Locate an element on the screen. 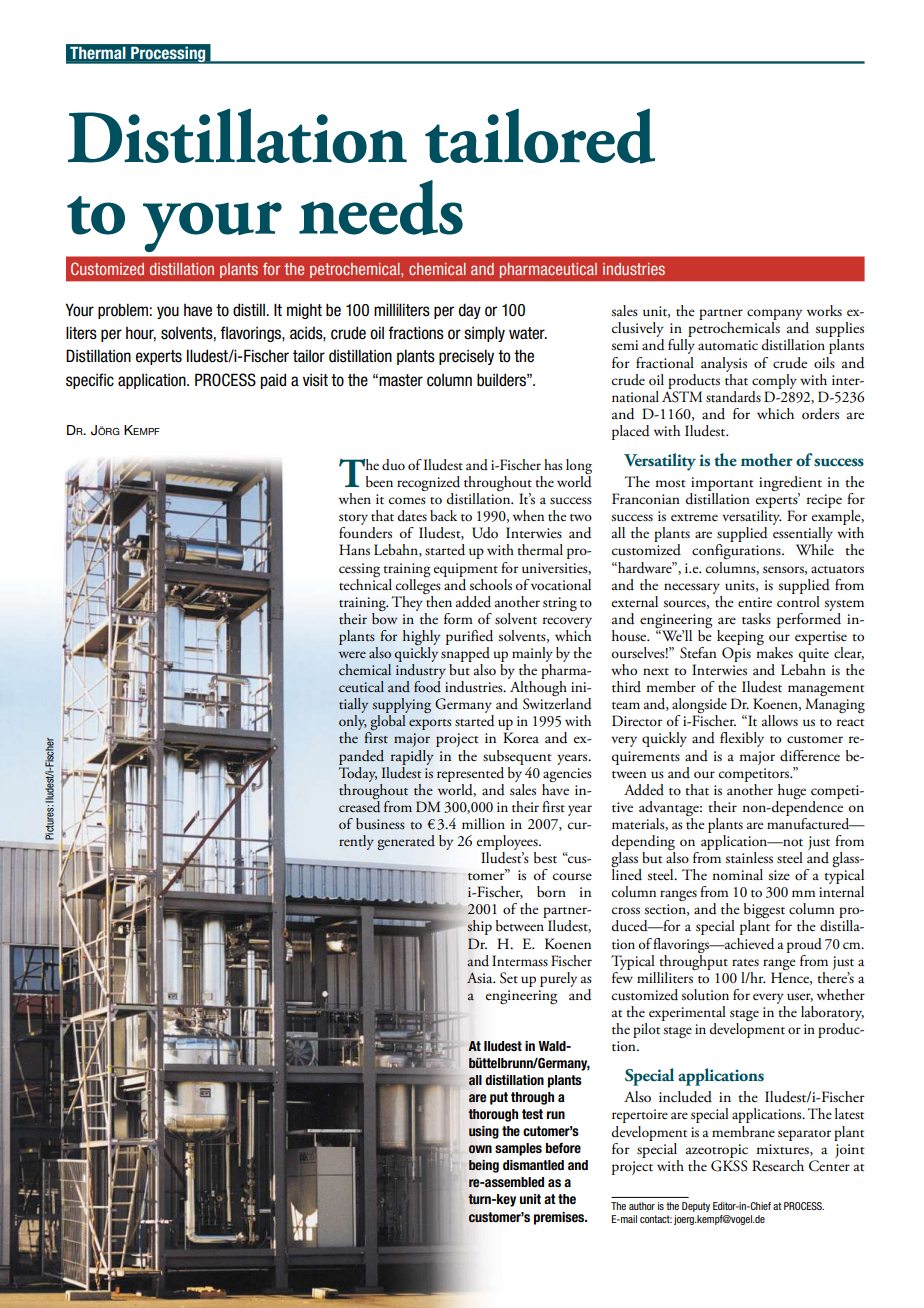  exports is located at coordinates (430, 724).
